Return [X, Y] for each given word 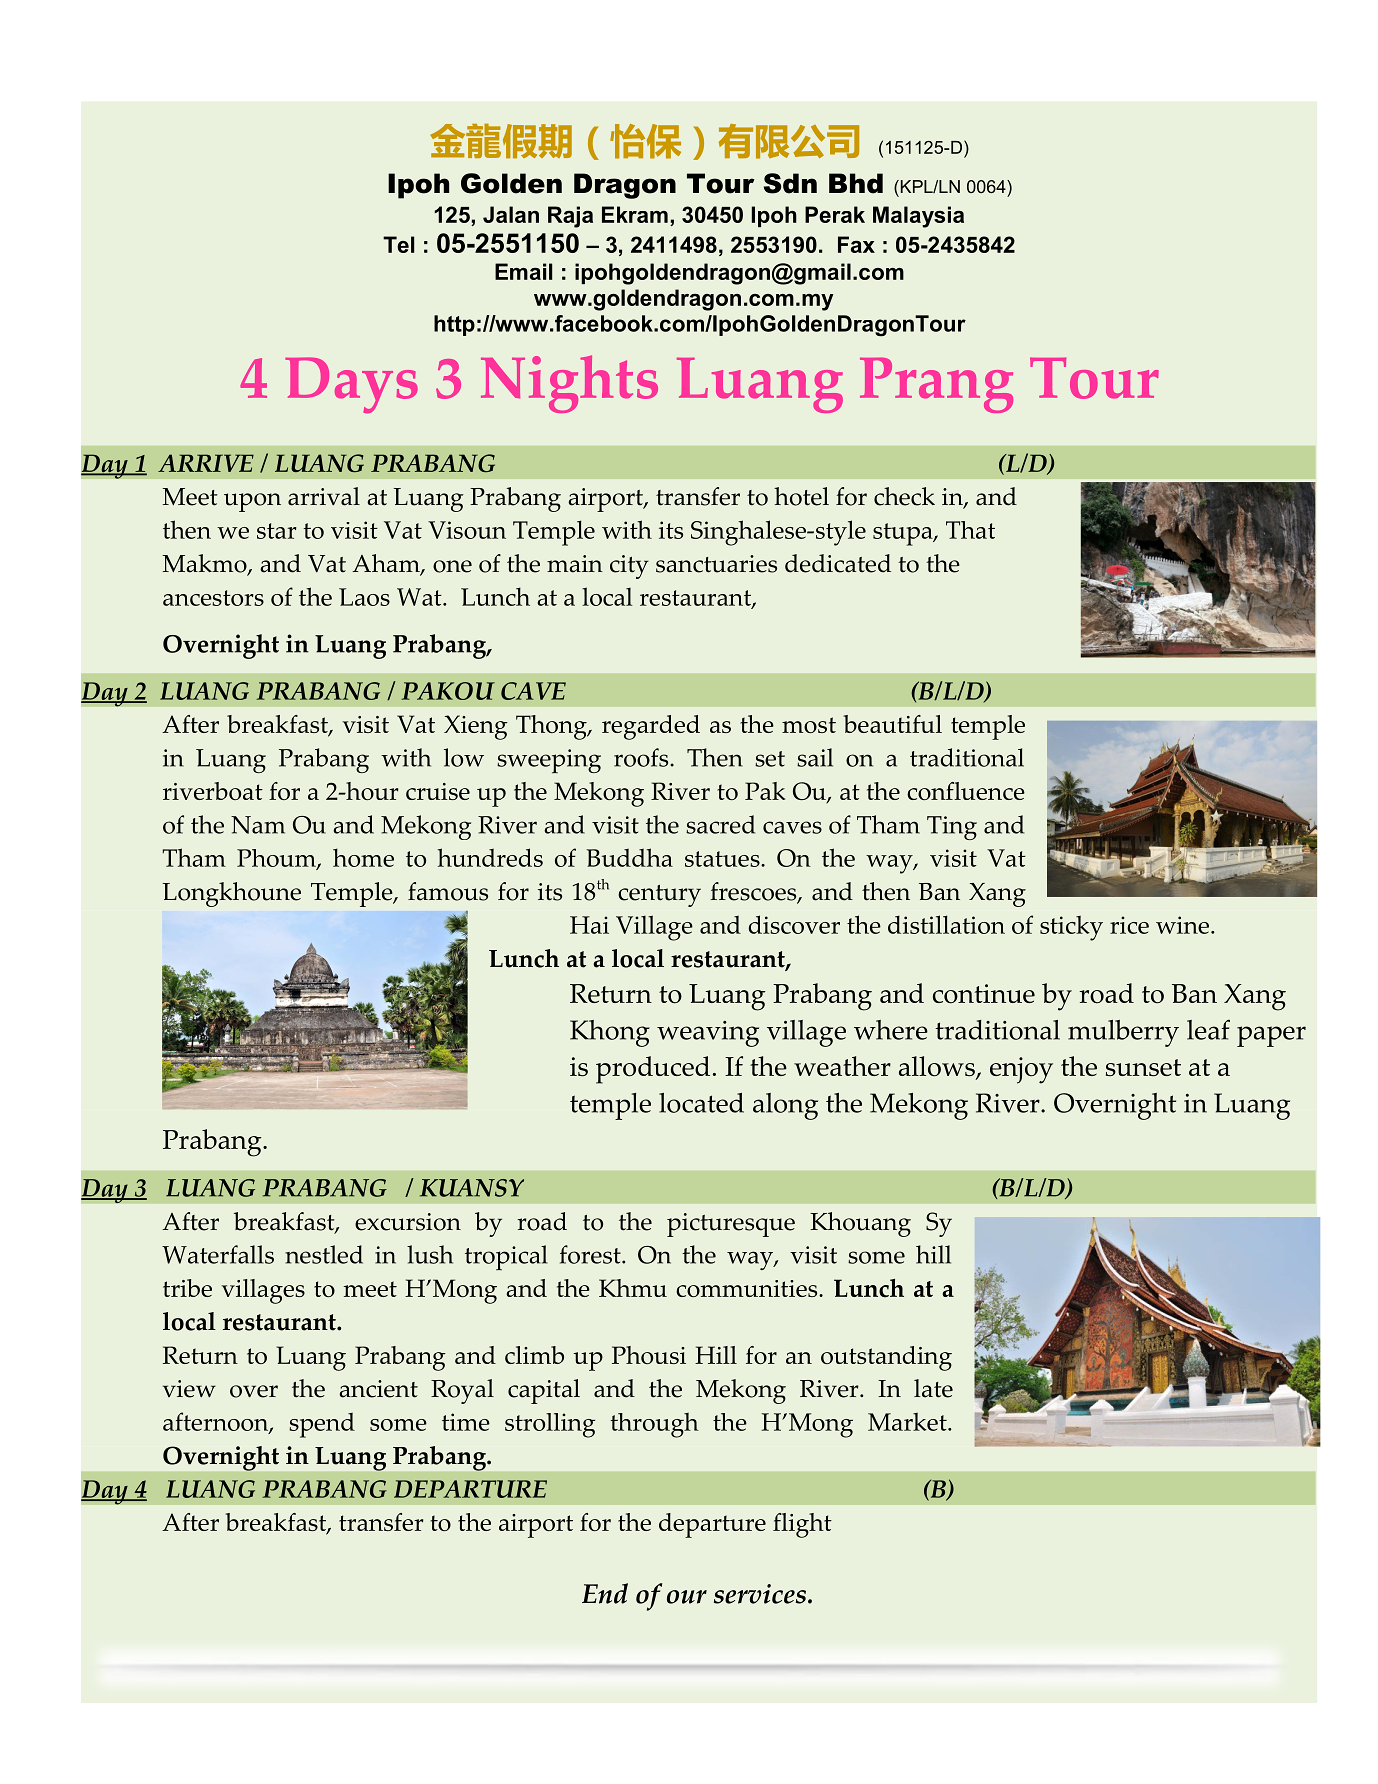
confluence [966, 791]
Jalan [511, 214]
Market [908, 1421]
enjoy [1021, 1070]
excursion [408, 1222]
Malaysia [918, 217]
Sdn [790, 183]
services [760, 1594]
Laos [364, 597]
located [701, 1103]
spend [322, 1425]
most [809, 725]
